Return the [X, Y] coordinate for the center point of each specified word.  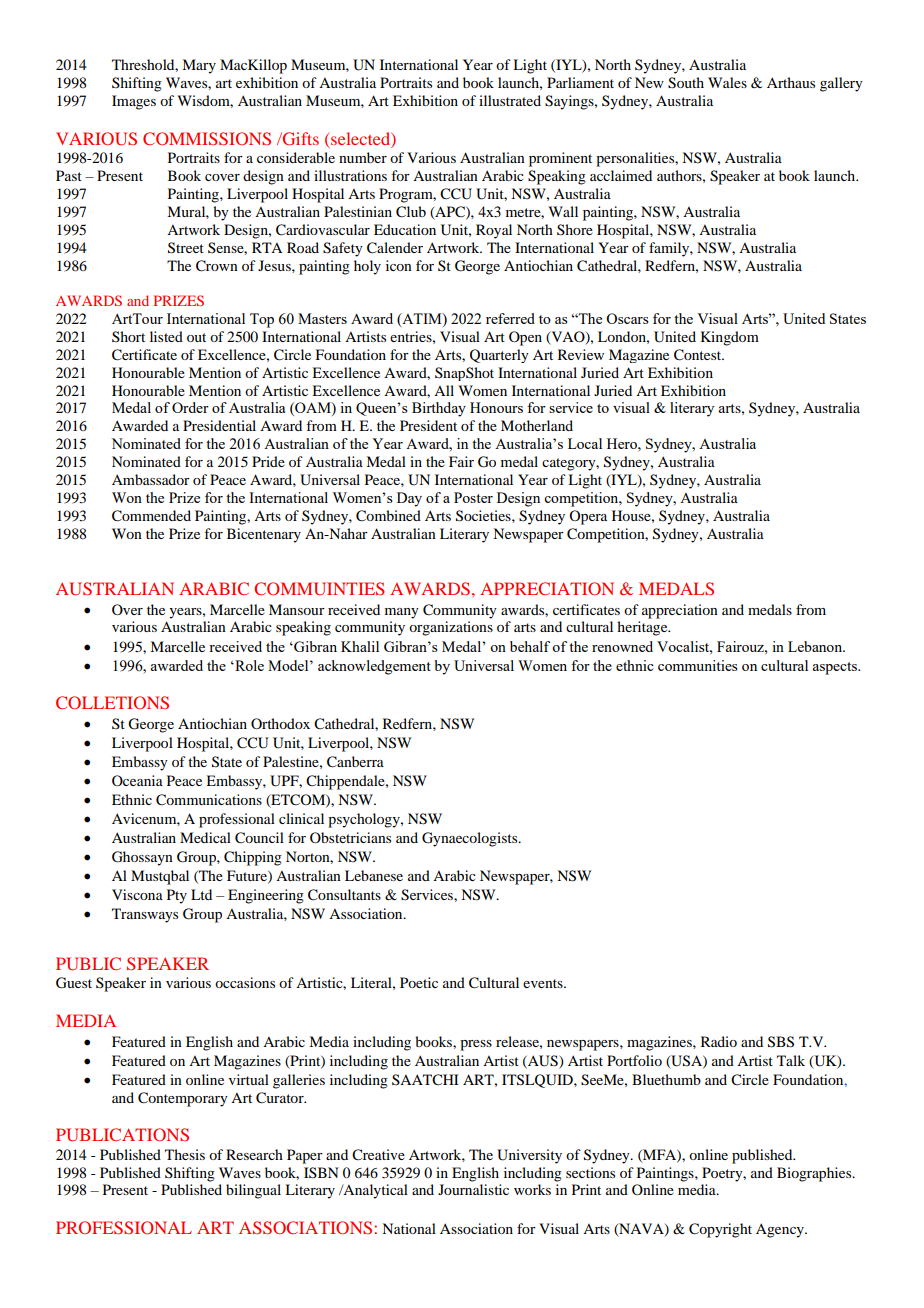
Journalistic [473, 1189]
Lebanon [816, 646]
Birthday [439, 409]
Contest [699, 355]
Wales [727, 82]
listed [166, 336]
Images [134, 102]
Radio [719, 1041]
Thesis [185, 1154]
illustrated [510, 100]
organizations [451, 628]
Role [248, 665]
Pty [177, 896]
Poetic [419, 982]
